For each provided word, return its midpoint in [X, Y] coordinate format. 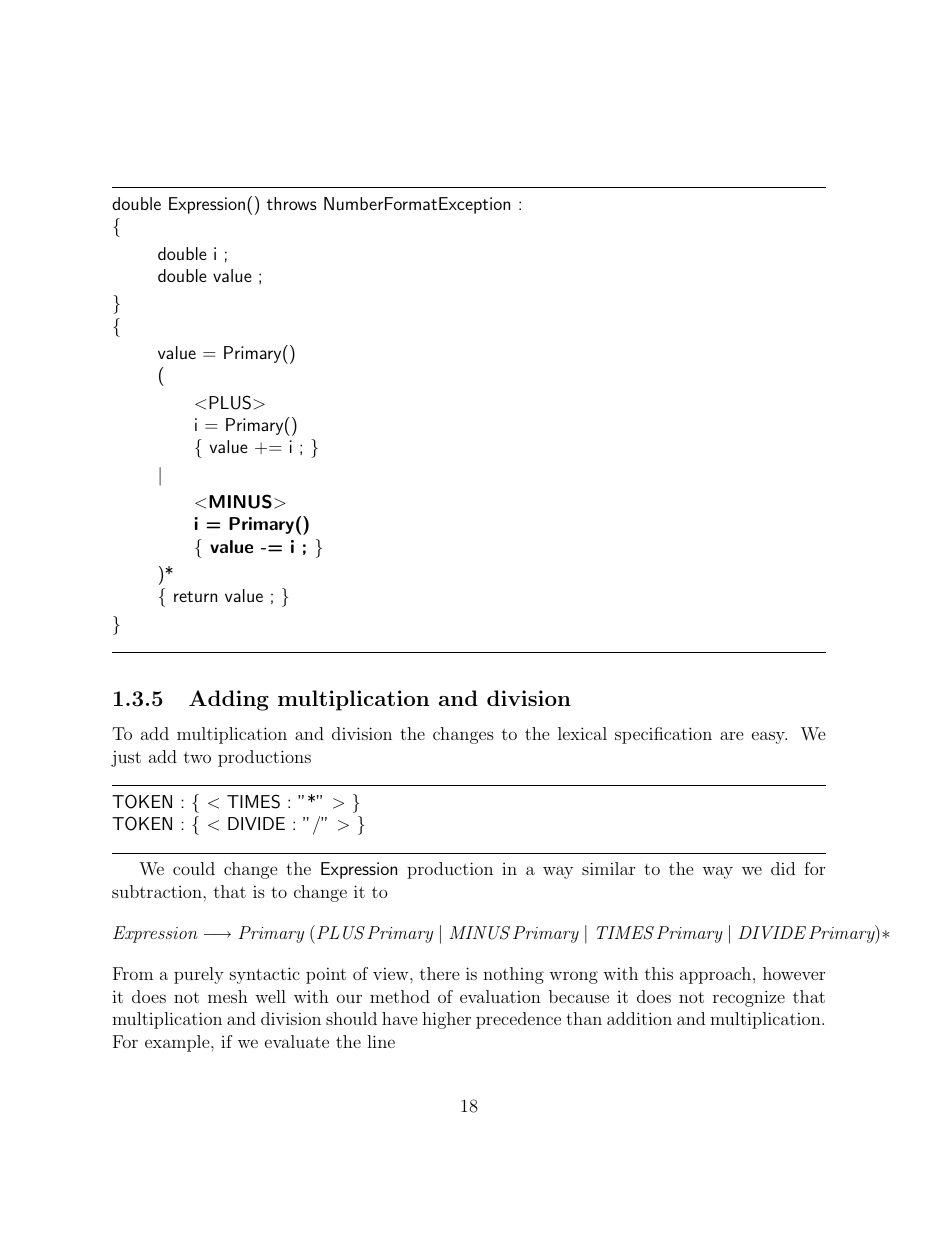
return [195, 596]
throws [292, 203]
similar [608, 868]
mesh [228, 996]
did [783, 868]
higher [446, 1020]
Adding [229, 700]
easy [769, 737]
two [197, 757]
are [732, 735]
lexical [582, 733]
